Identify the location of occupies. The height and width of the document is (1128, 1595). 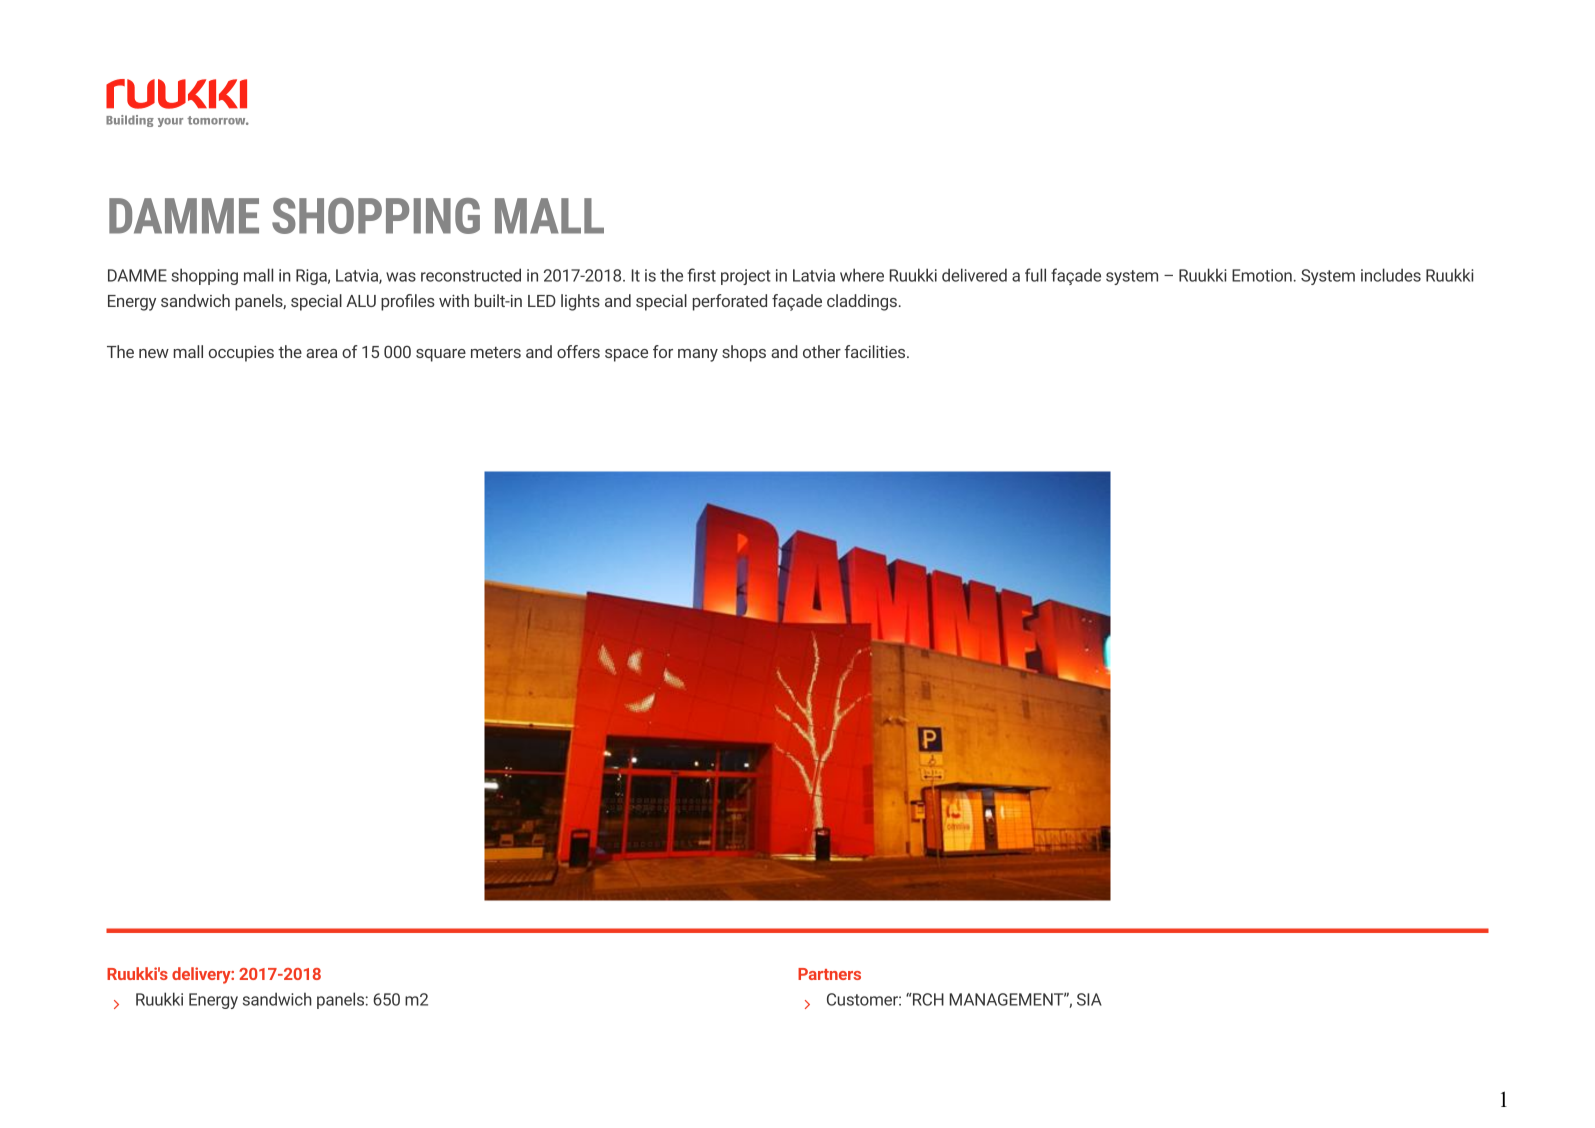
(241, 354).
